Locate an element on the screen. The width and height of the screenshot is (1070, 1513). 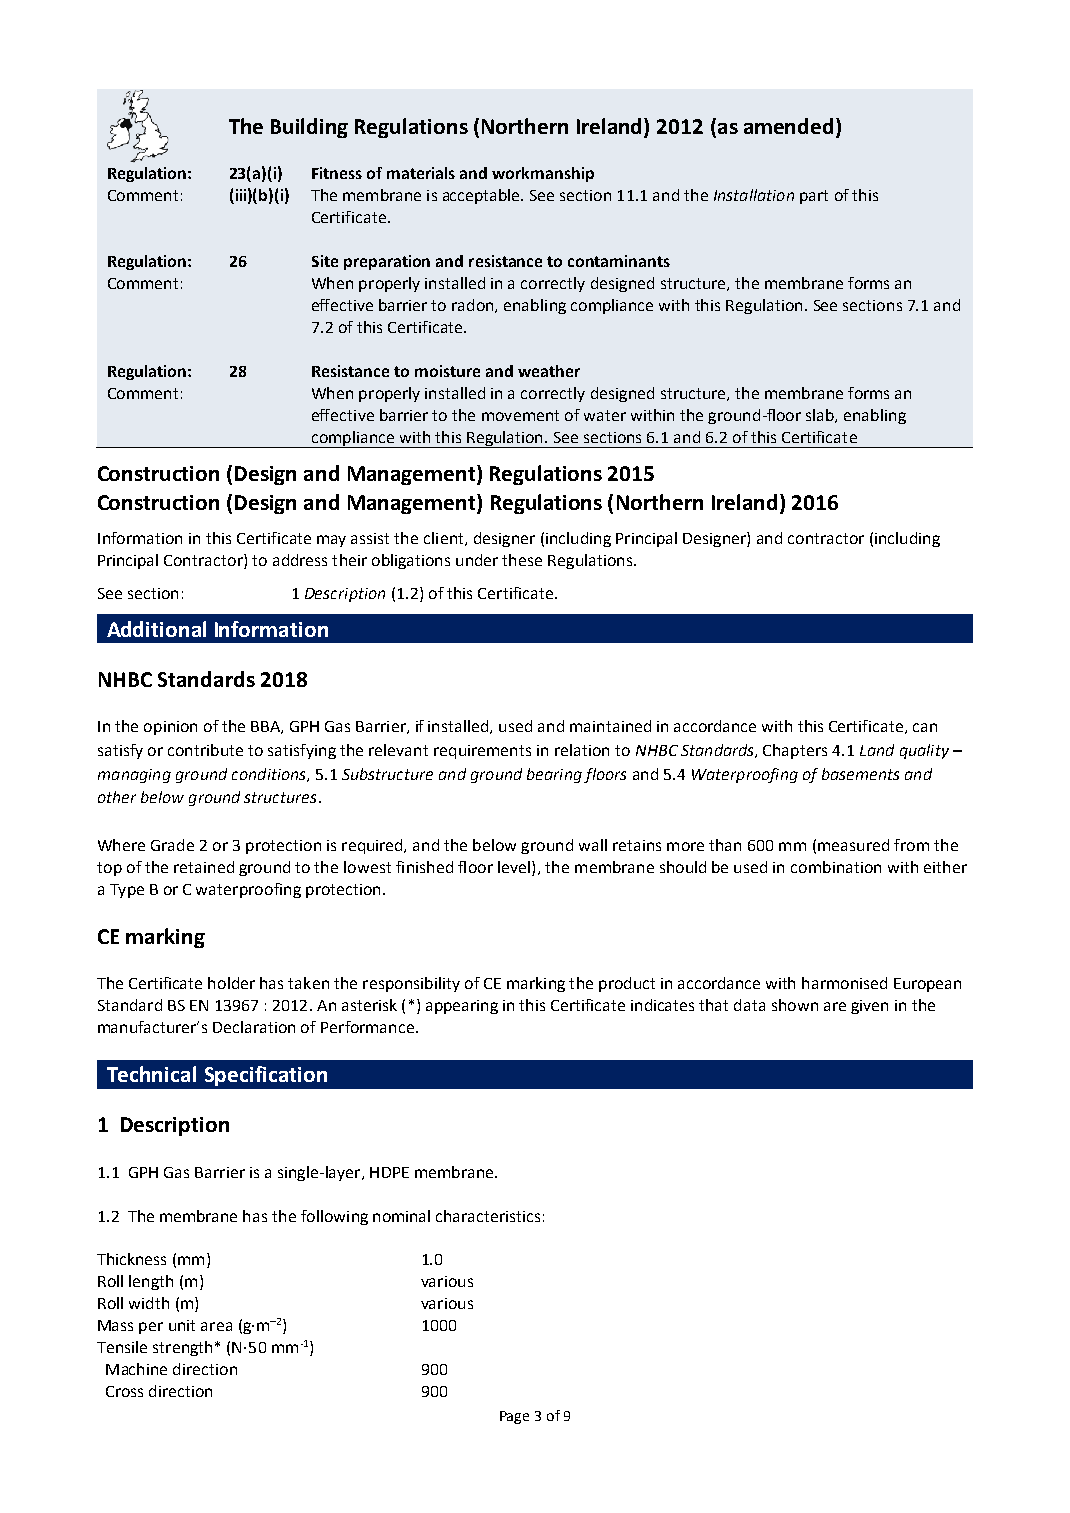
part is located at coordinates (814, 197).
